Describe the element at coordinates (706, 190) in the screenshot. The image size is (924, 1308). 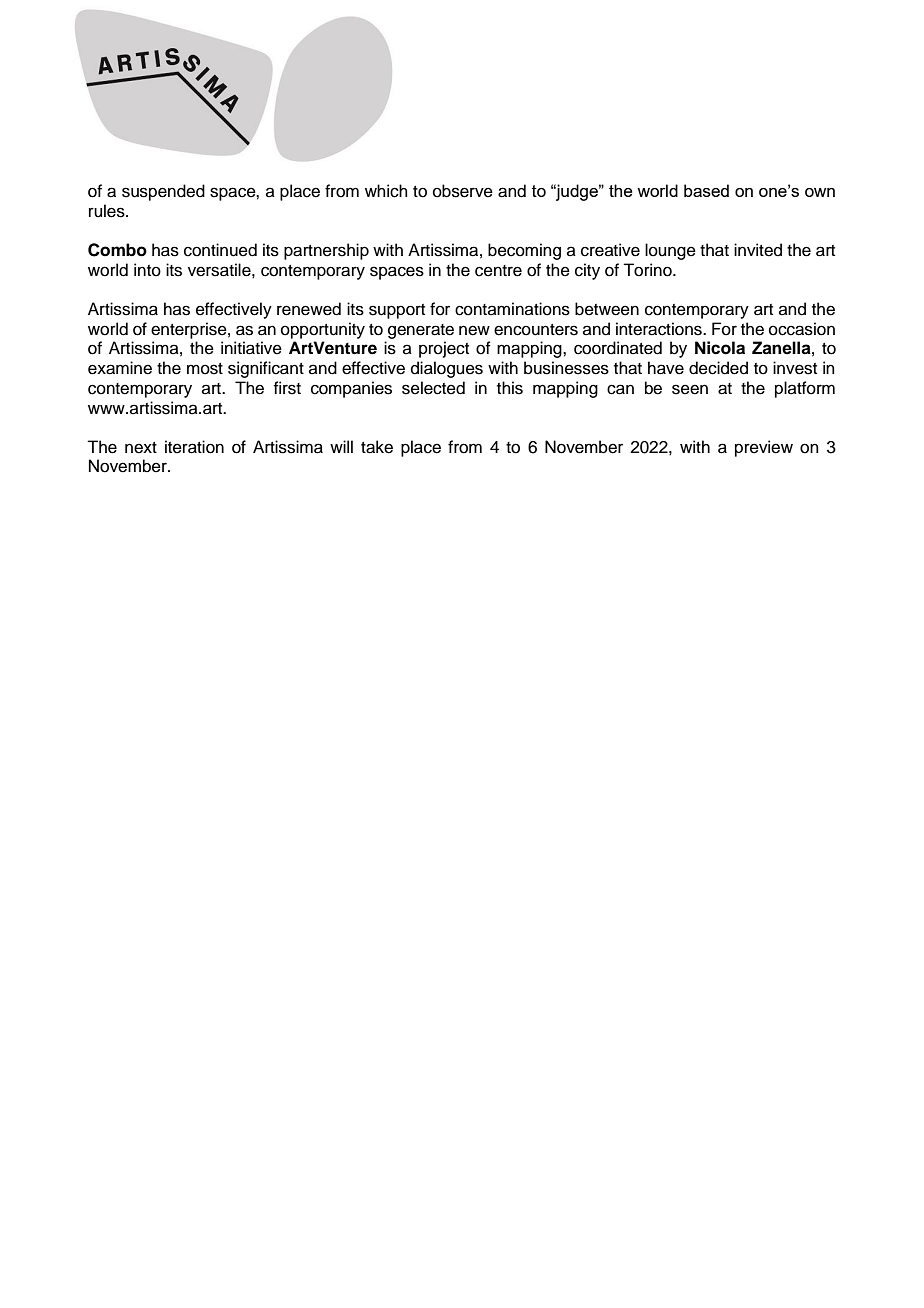
I see `based` at that location.
